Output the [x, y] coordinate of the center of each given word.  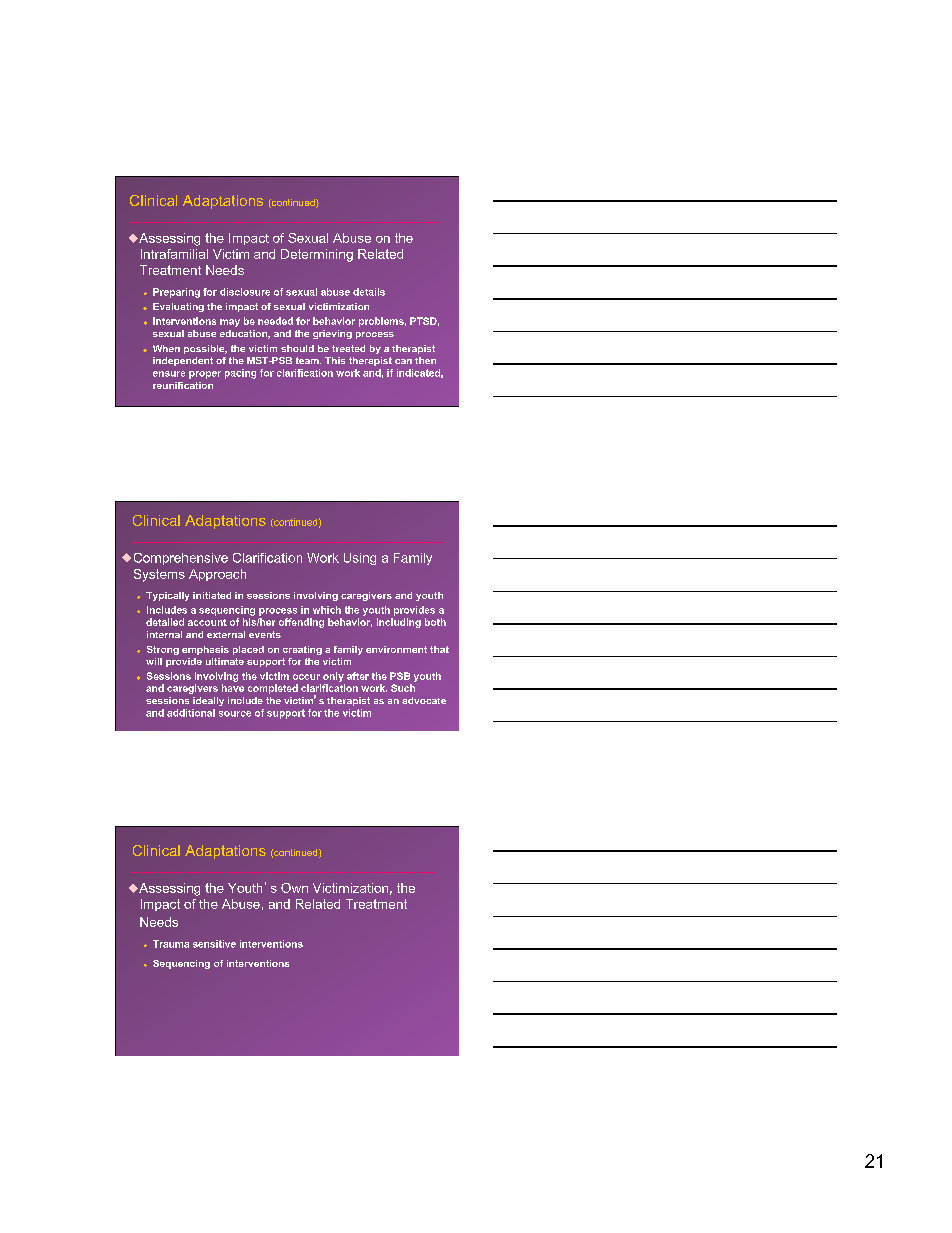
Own [294, 888]
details [369, 292]
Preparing [176, 293]
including [399, 623]
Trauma [171, 944]
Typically [167, 596]
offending [301, 623]
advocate [424, 700]
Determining [317, 255]
